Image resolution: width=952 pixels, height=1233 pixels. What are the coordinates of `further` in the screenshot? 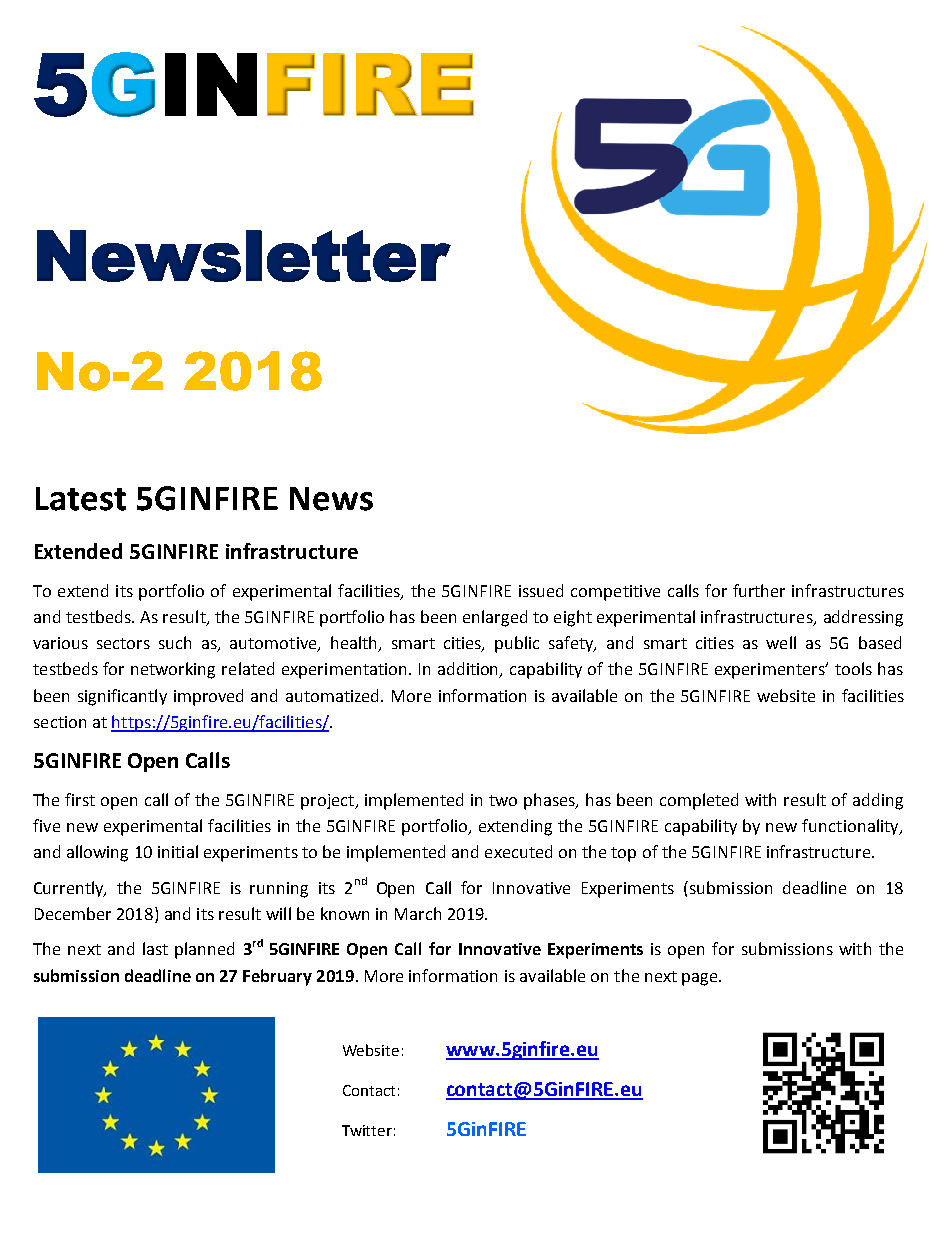 It's located at (759, 590).
